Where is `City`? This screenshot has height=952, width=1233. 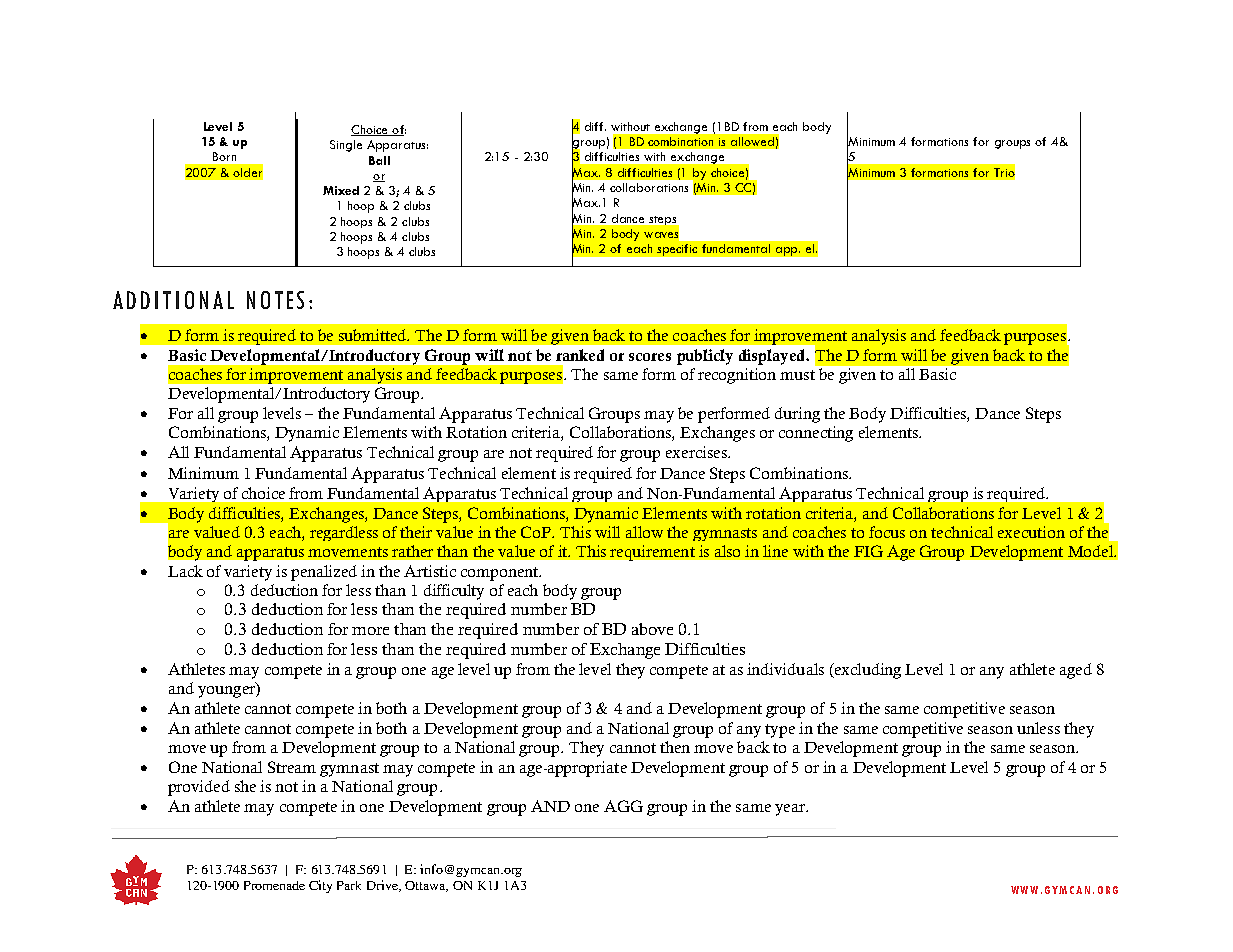 City is located at coordinates (320, 886).
